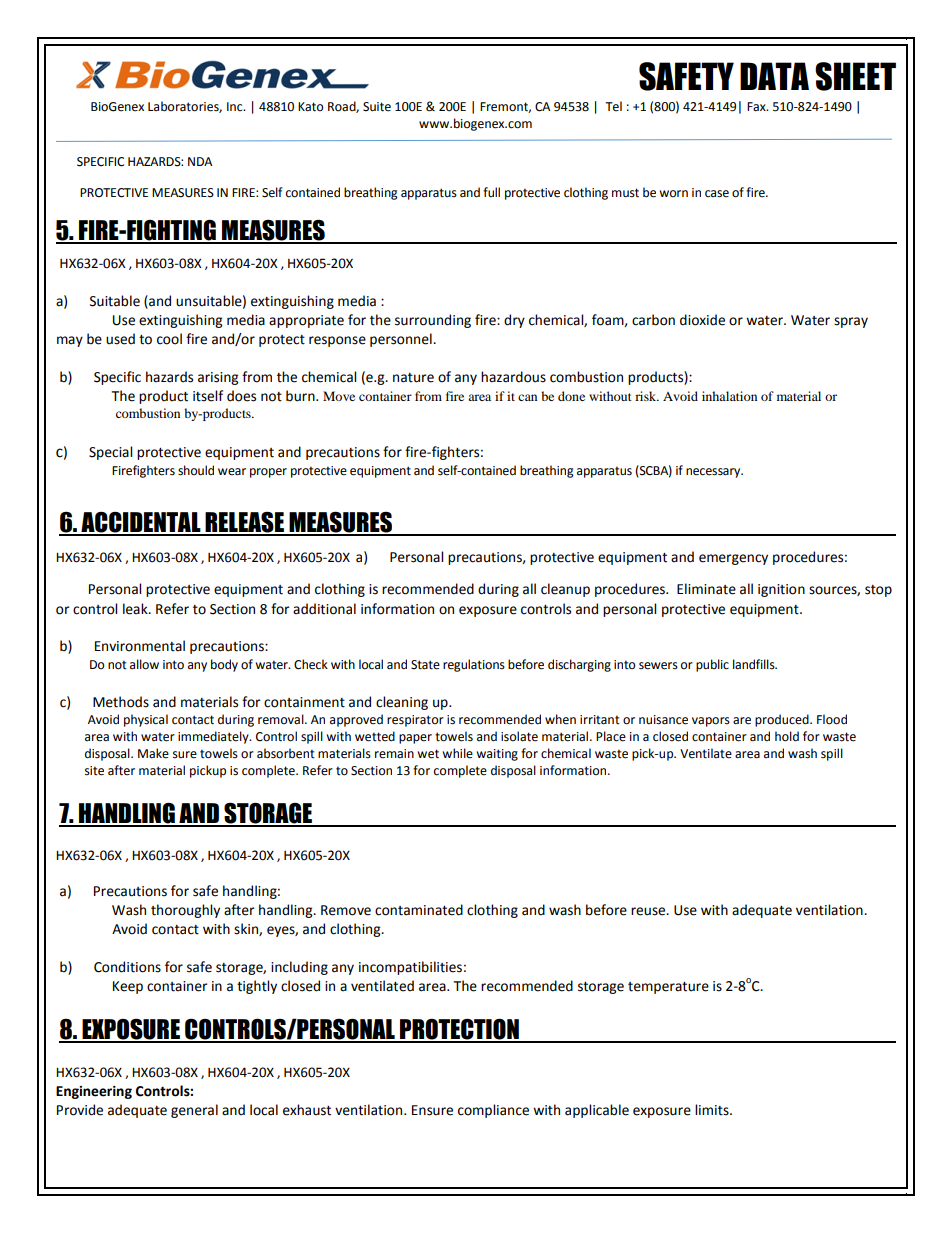 The width and height of the screenshot is (952, 1233). I want to click on general, so click(194, 1111).
